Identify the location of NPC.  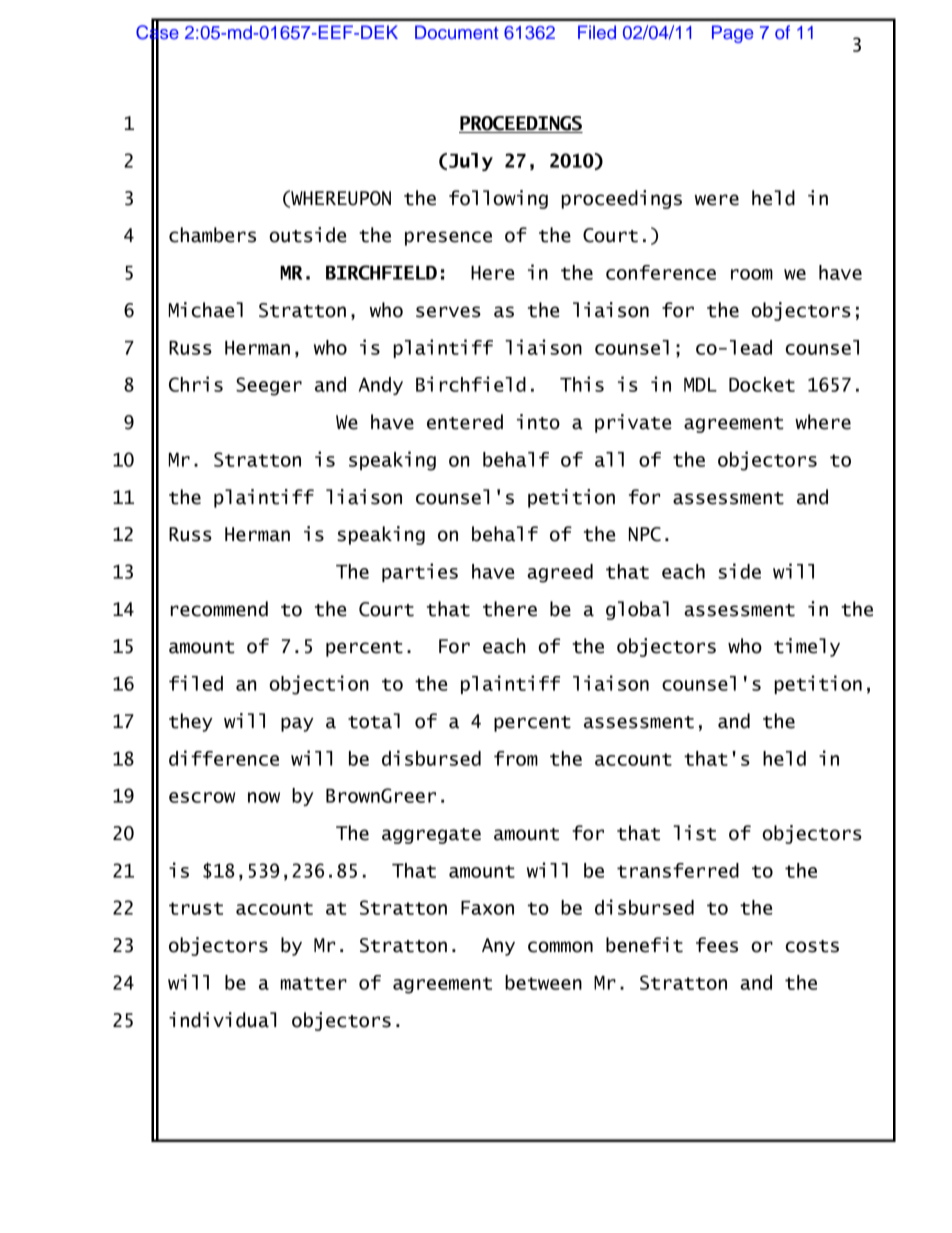
(645, 534).
